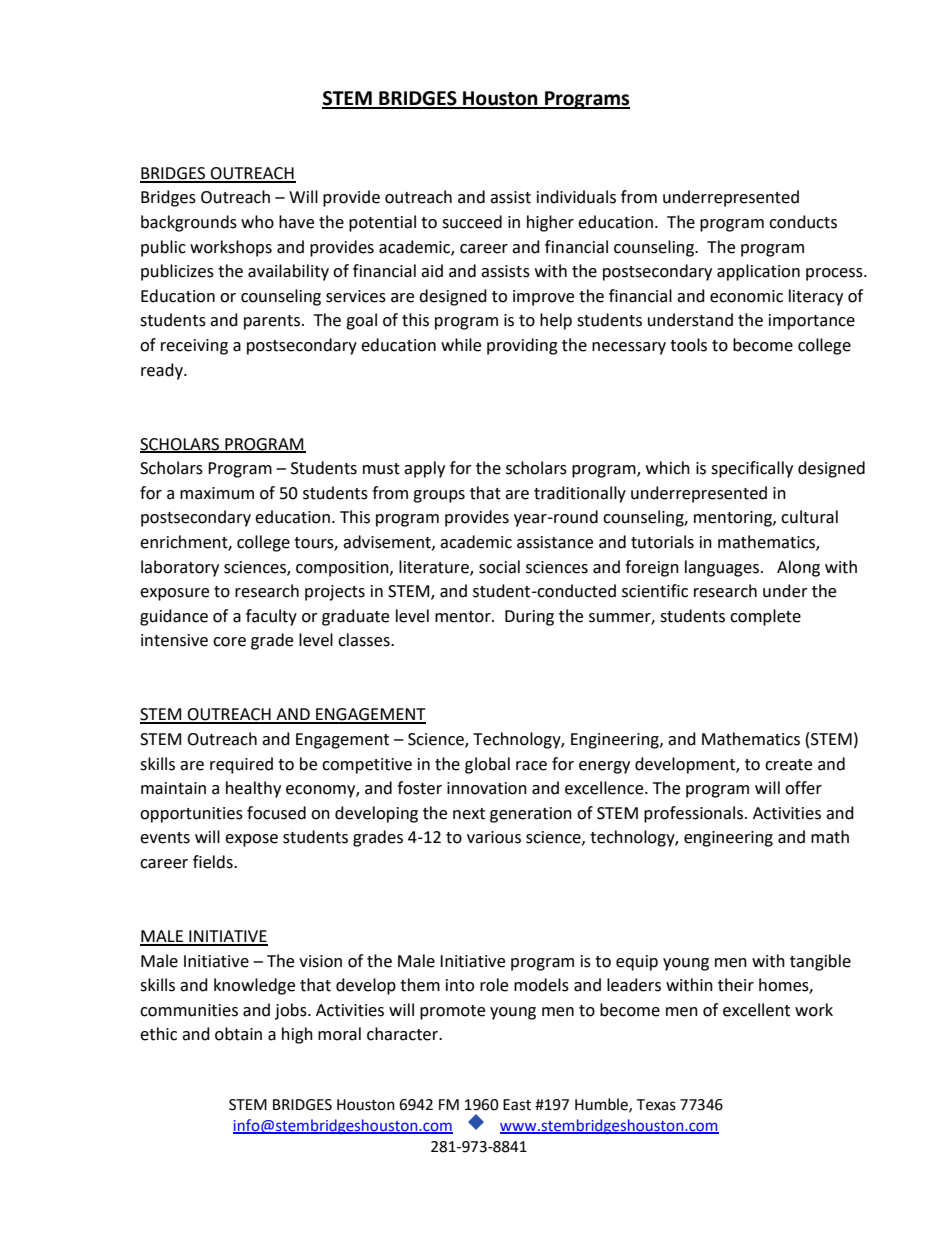  I want to click on excellent, so click(756, 1010).
